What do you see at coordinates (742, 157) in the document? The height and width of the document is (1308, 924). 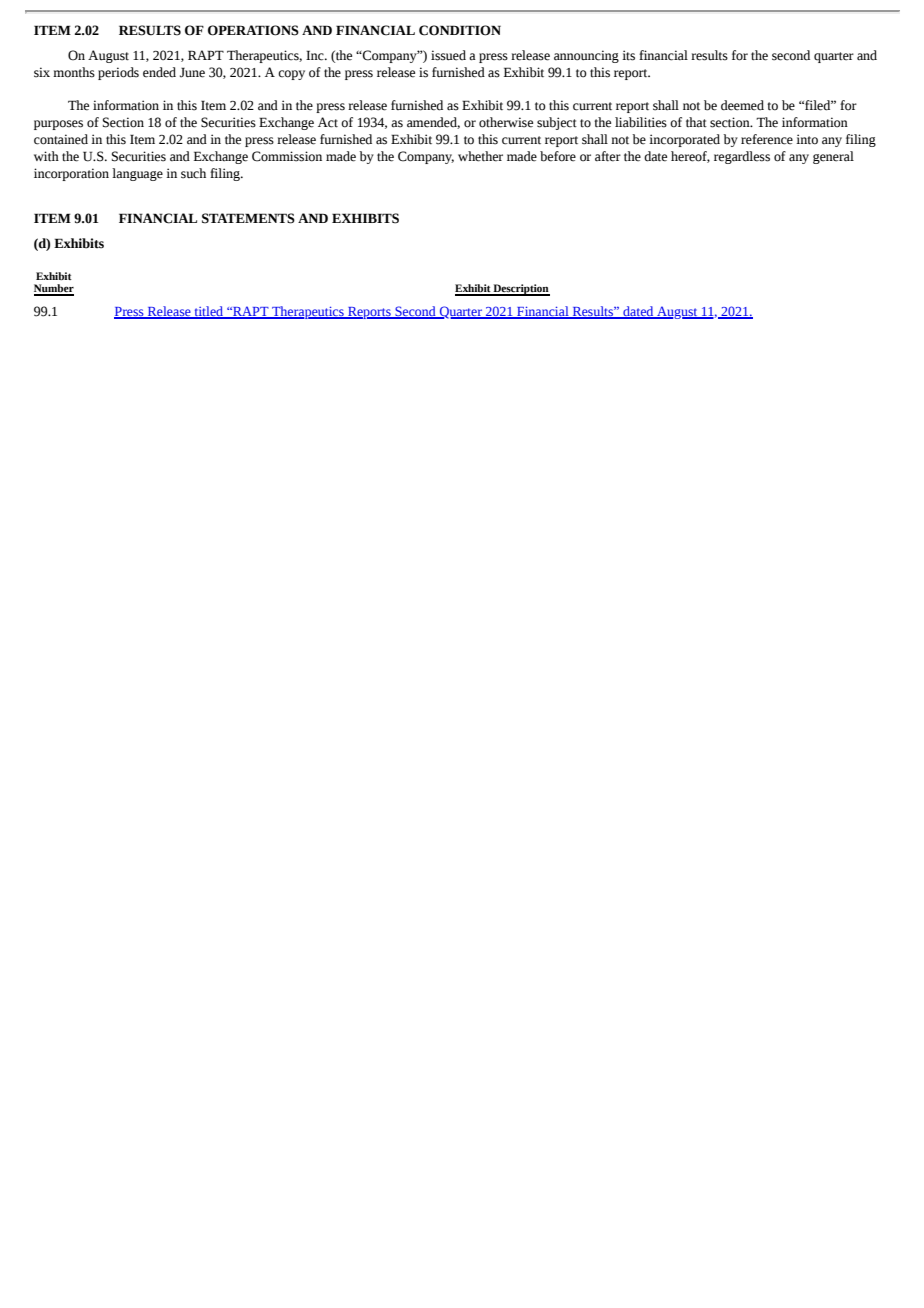 I see `regardless` at bounding box center [742, 157].
